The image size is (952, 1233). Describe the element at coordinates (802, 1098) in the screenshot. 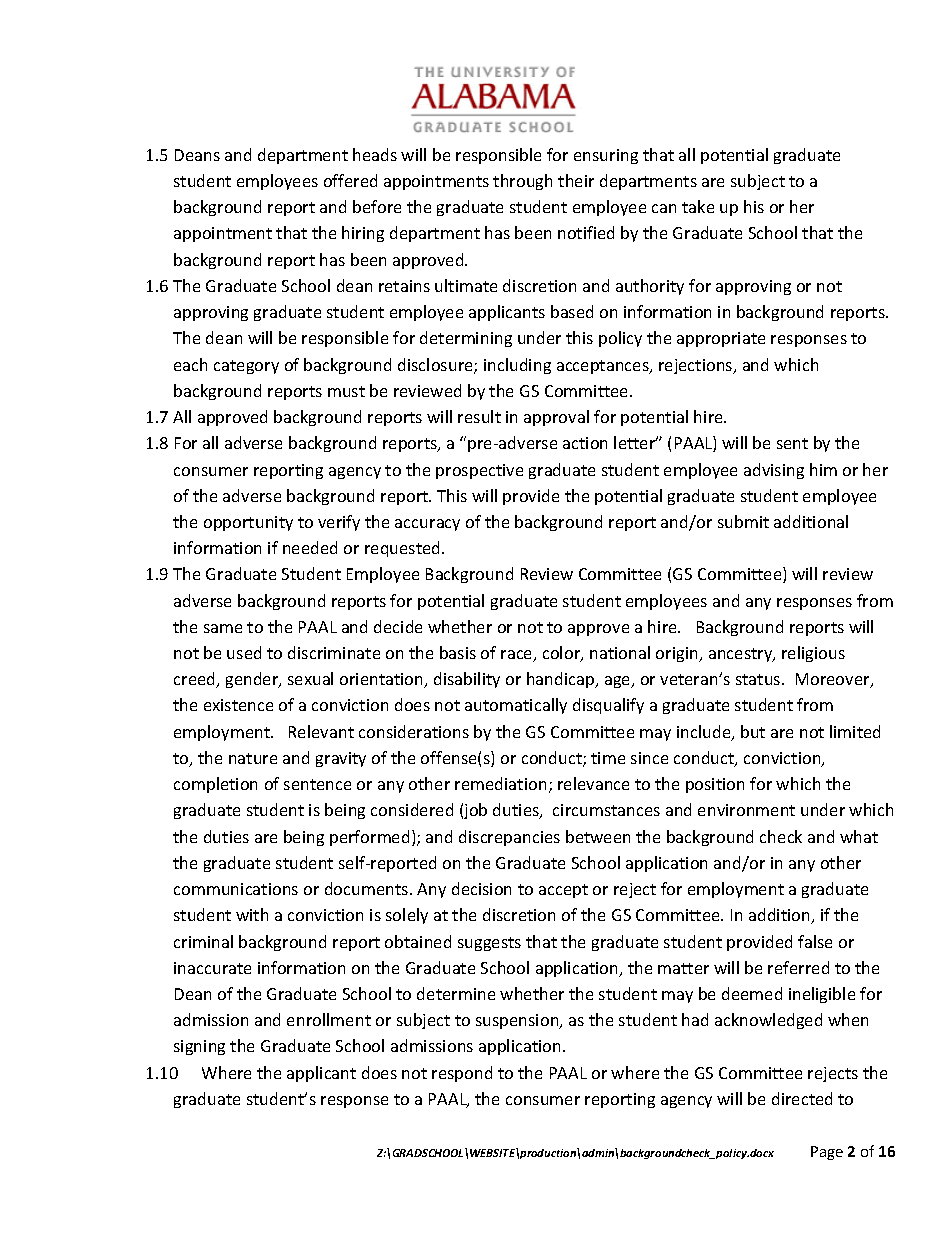

I see `directed` at that location.
